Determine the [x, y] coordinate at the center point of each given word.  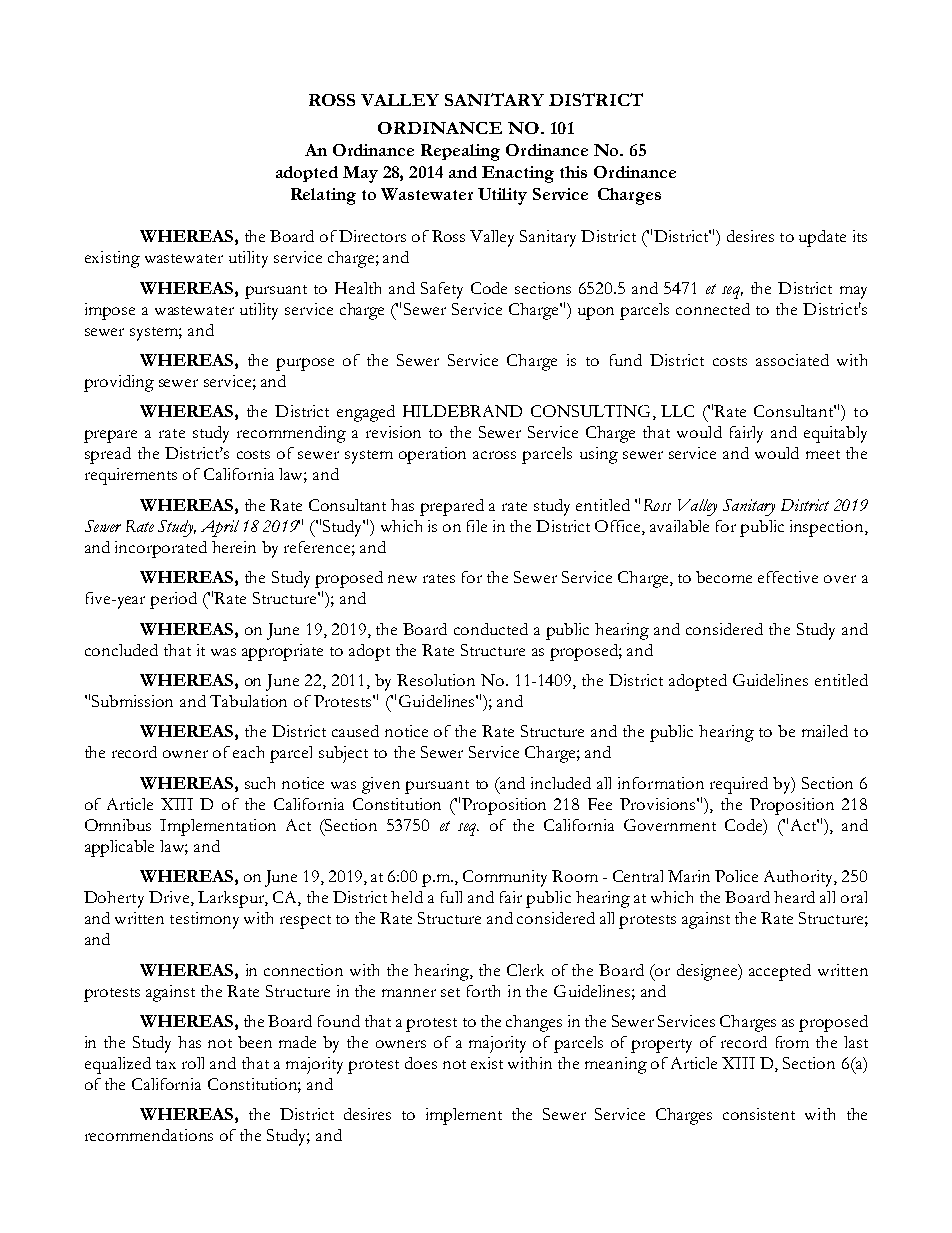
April [220, 528]
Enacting [518, 174]
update [822, 238]
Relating [323, 196]
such [260, 783]
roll [193, 1063]
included [561, 783]
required [739, 785]
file [477, 526]
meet [823, 454]
